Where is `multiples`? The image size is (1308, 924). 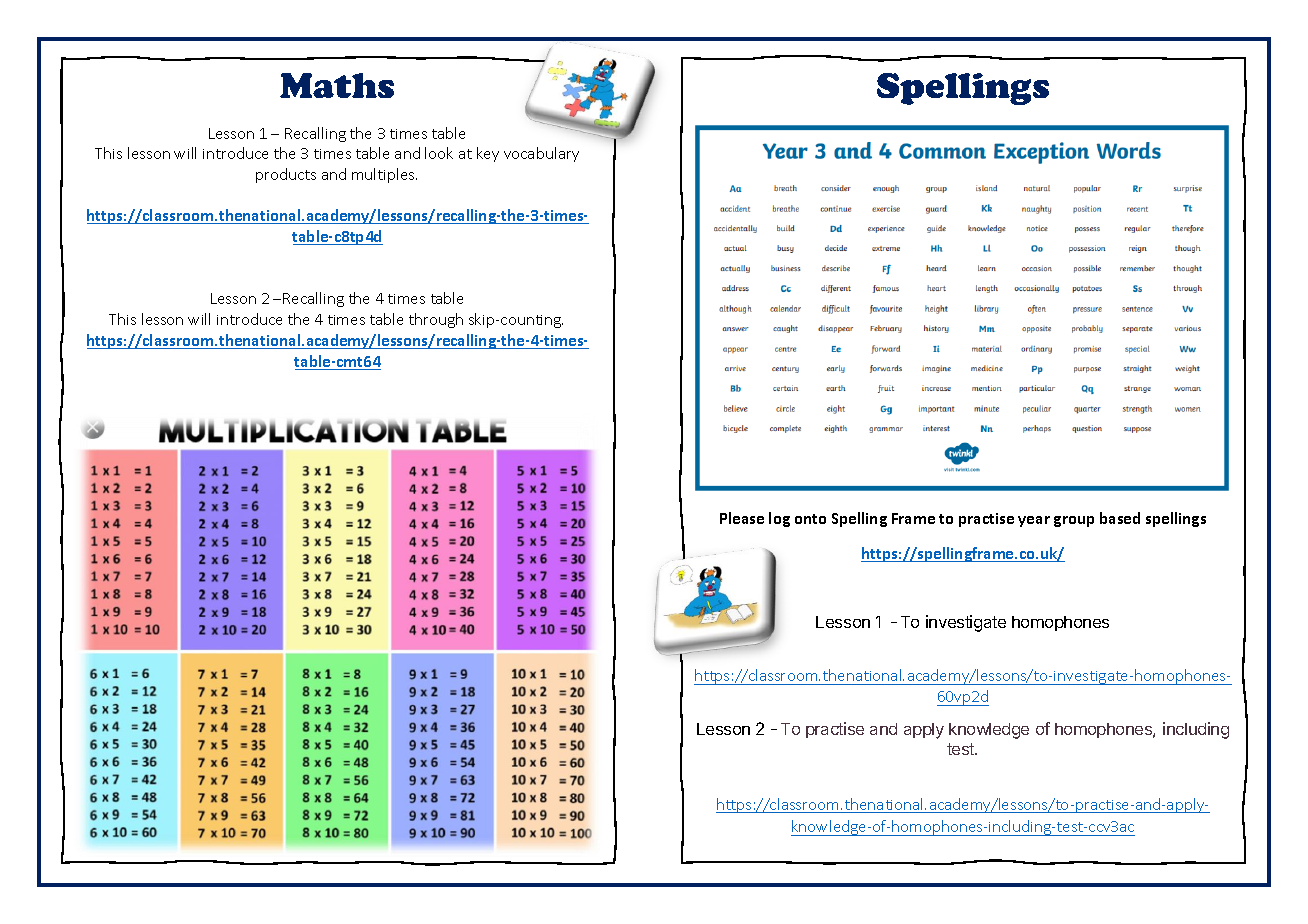
multiples is located at coordinates (384, 175).
